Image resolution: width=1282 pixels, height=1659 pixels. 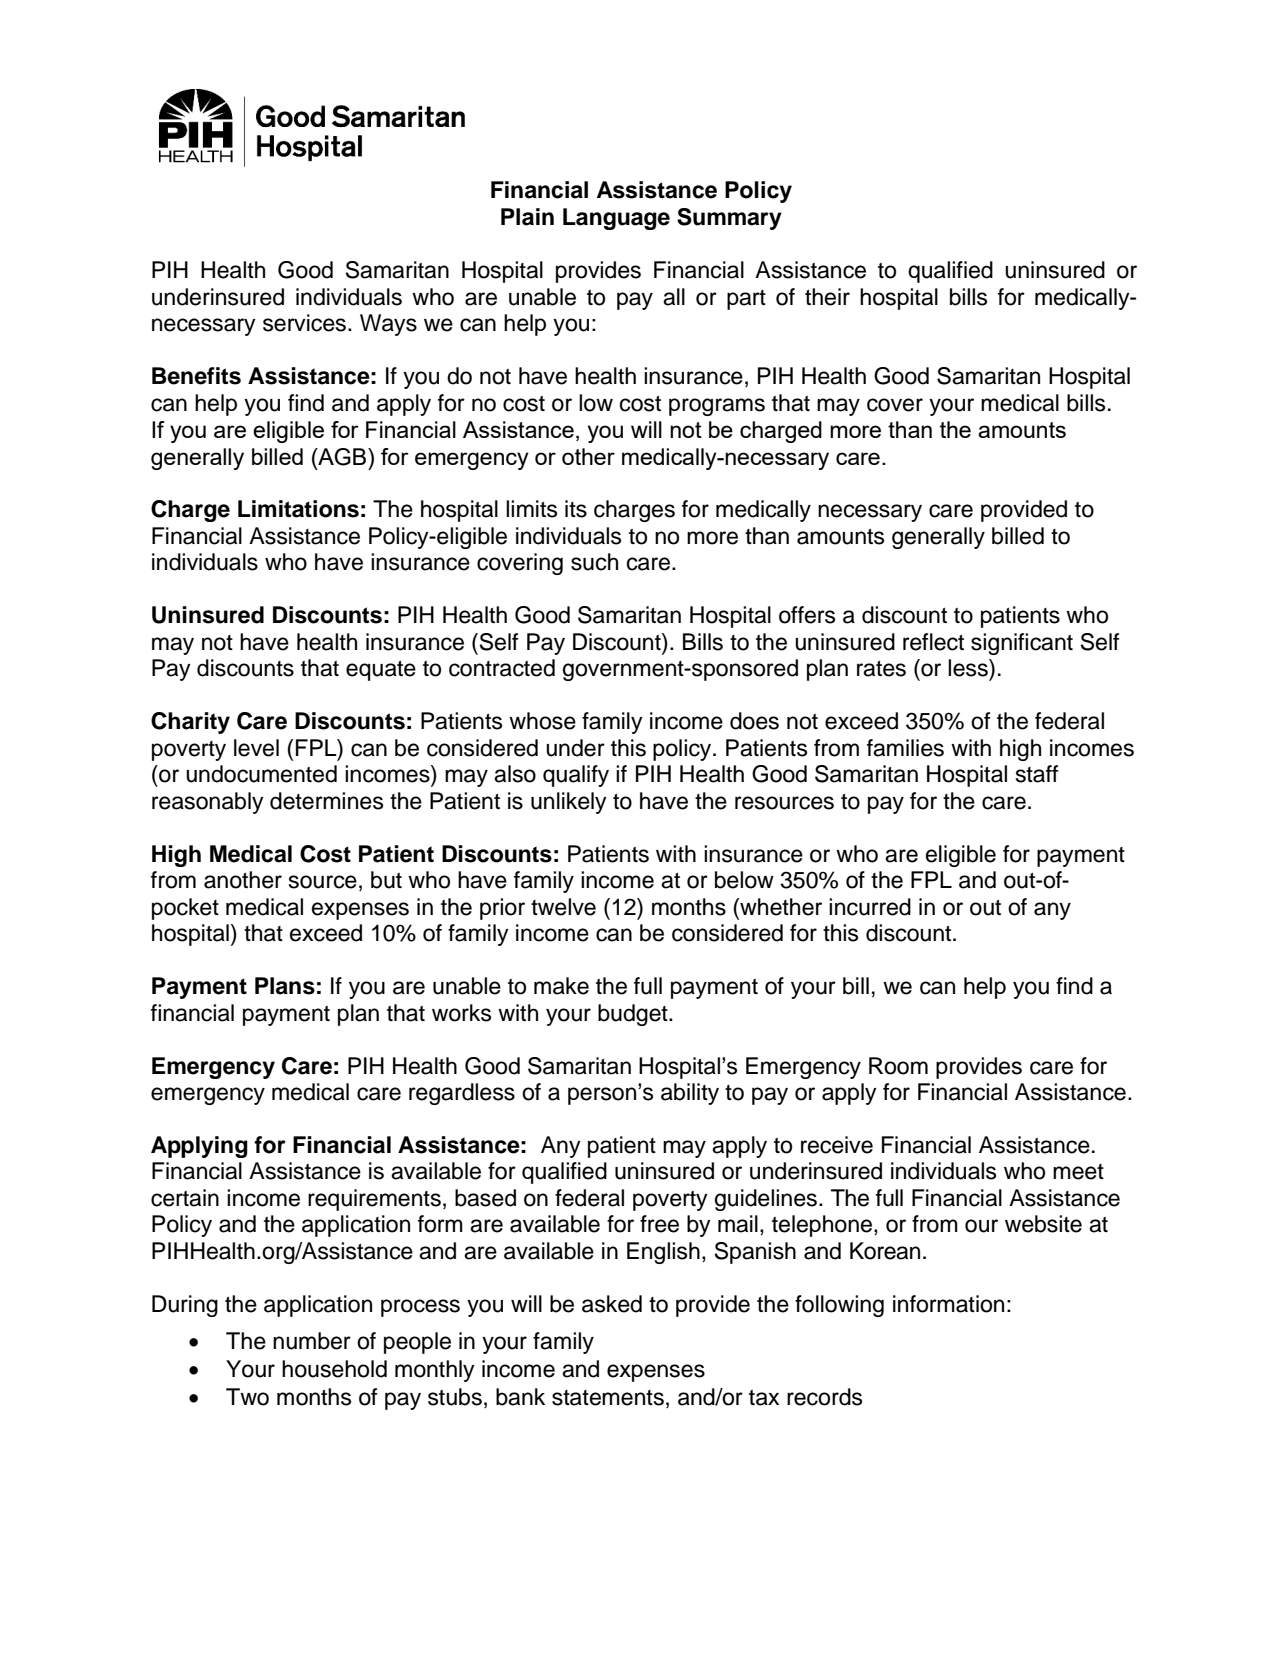 I want to click on number, so click(x=312, y=1341).
